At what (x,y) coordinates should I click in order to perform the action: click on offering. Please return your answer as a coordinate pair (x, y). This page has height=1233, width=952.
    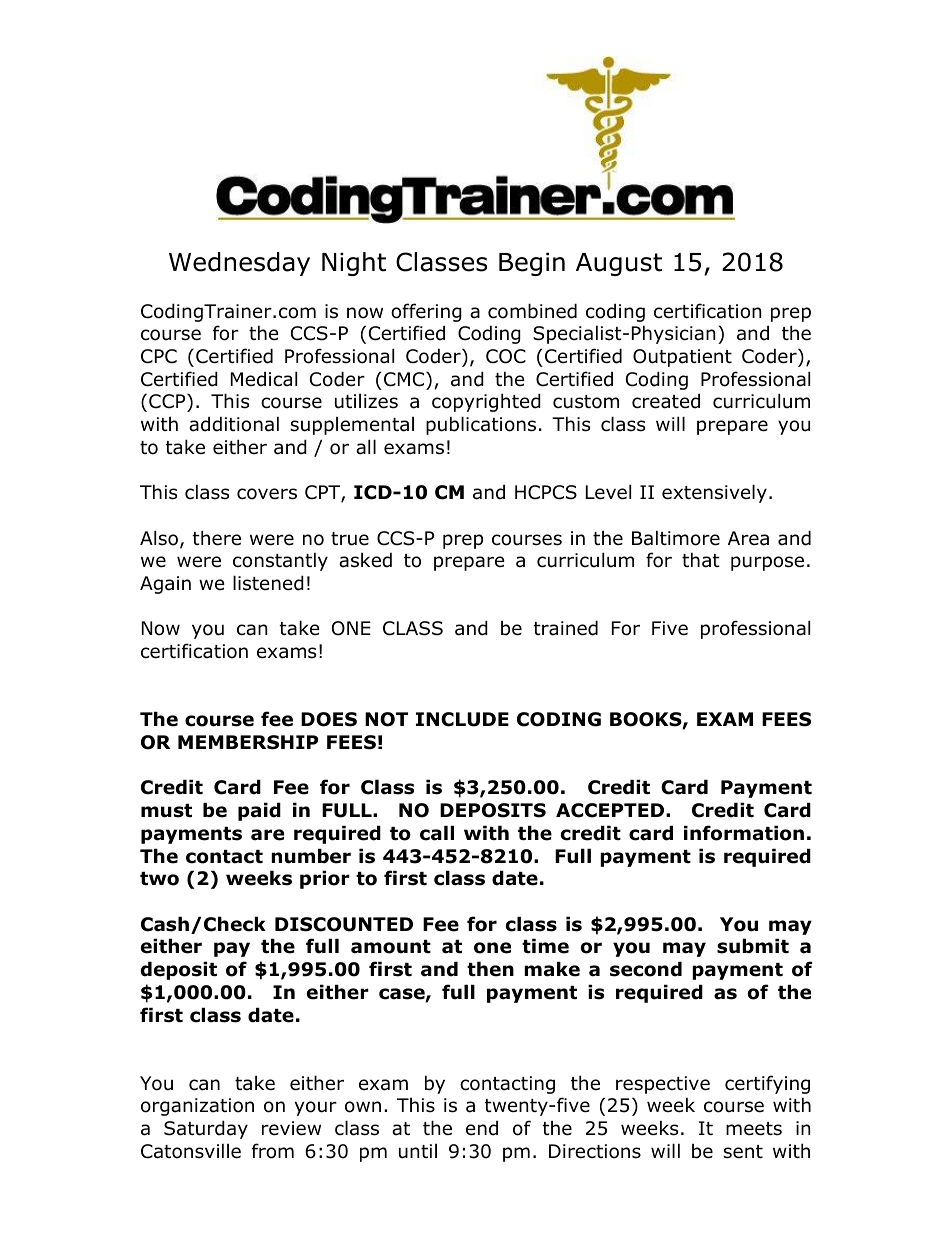
    Looking at the image, I should click on (426, 312).
